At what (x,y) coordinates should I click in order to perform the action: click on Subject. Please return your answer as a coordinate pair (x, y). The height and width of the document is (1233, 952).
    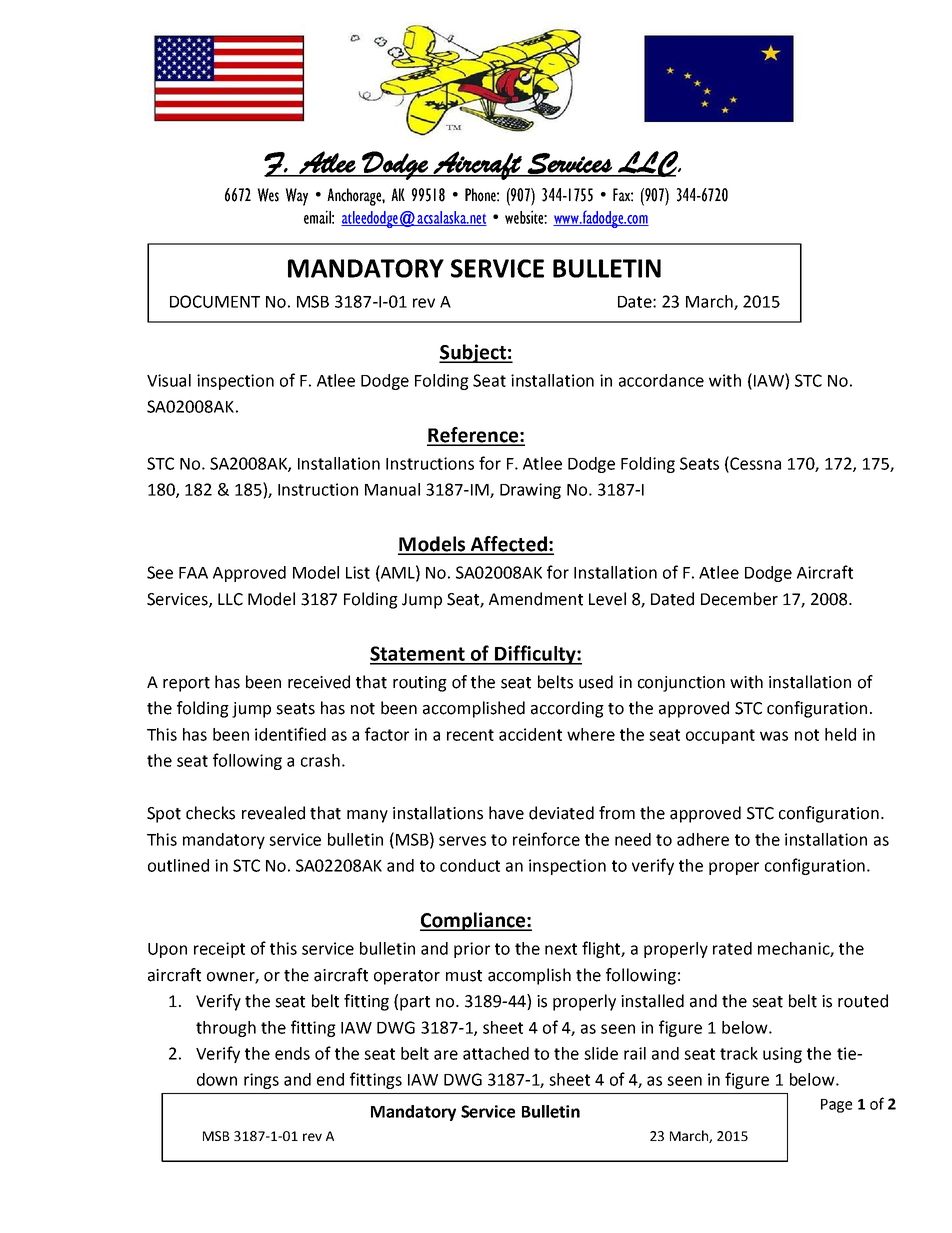
    Looking at the image, I should click on (473, 353).
